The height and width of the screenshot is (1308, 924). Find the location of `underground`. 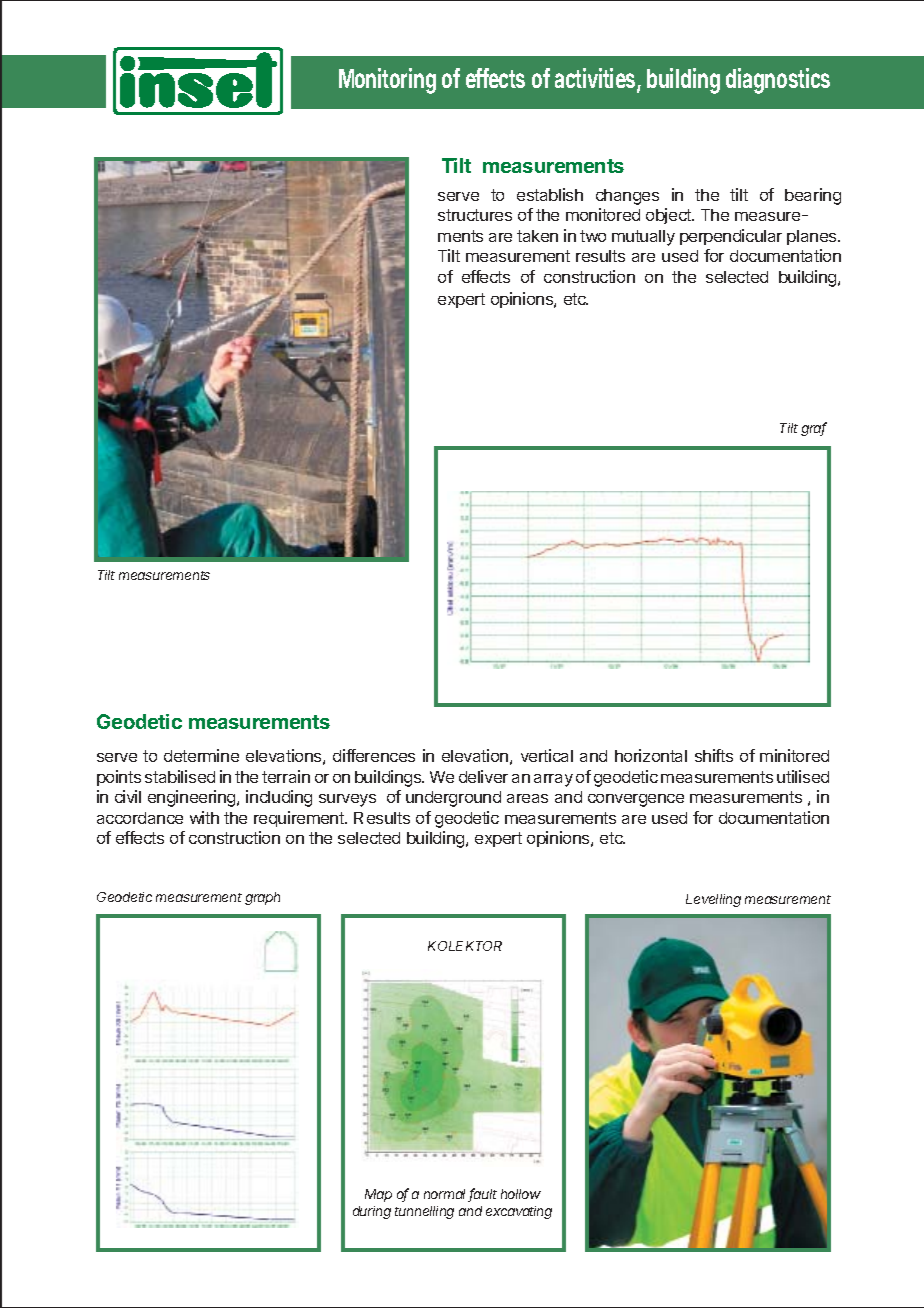

underground is located at coordinates (453, 799).
